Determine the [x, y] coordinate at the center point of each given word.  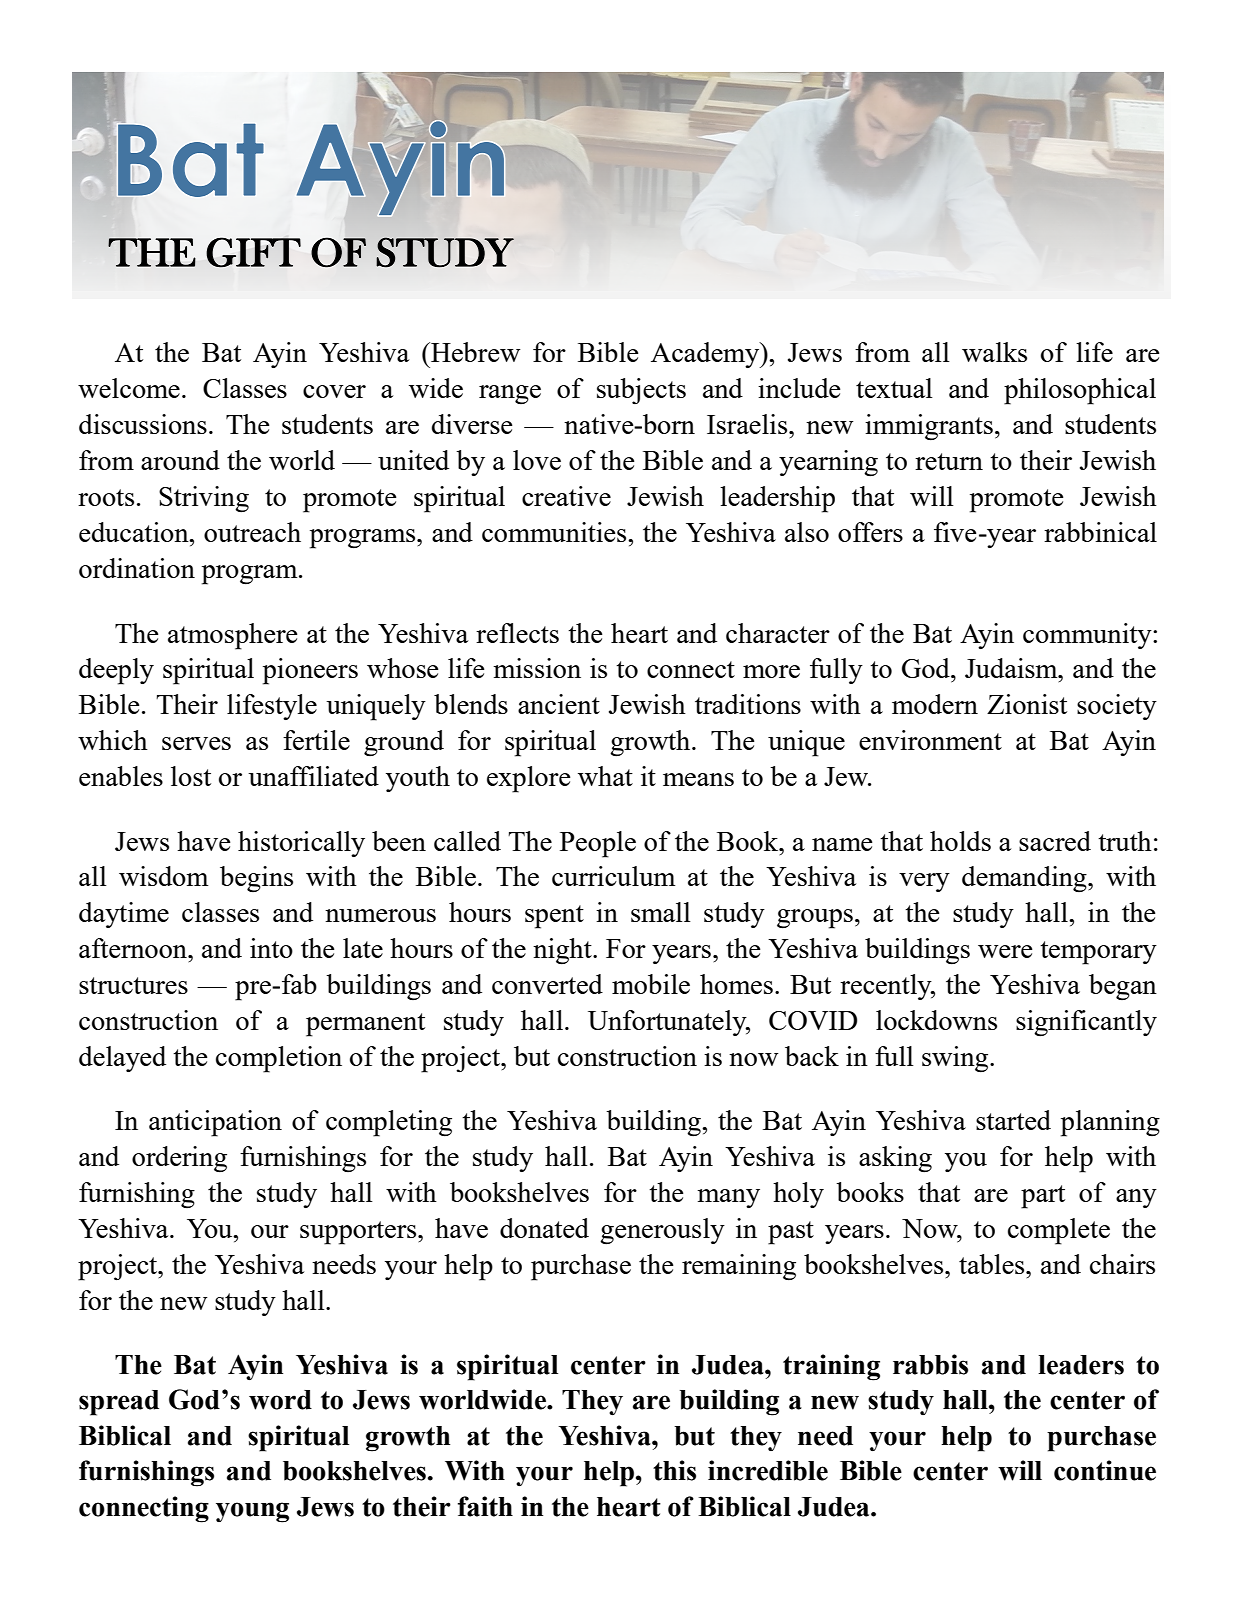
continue [1105, 1470]
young [252, 1512]
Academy [706, 355]
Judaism [1012, 668]
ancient [559, 704]
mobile [651, 984]
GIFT [253, 252]
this [674, 1470]
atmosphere [232, 636]
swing [956, 1059]
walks [994, 352]
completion [279, 1059]
